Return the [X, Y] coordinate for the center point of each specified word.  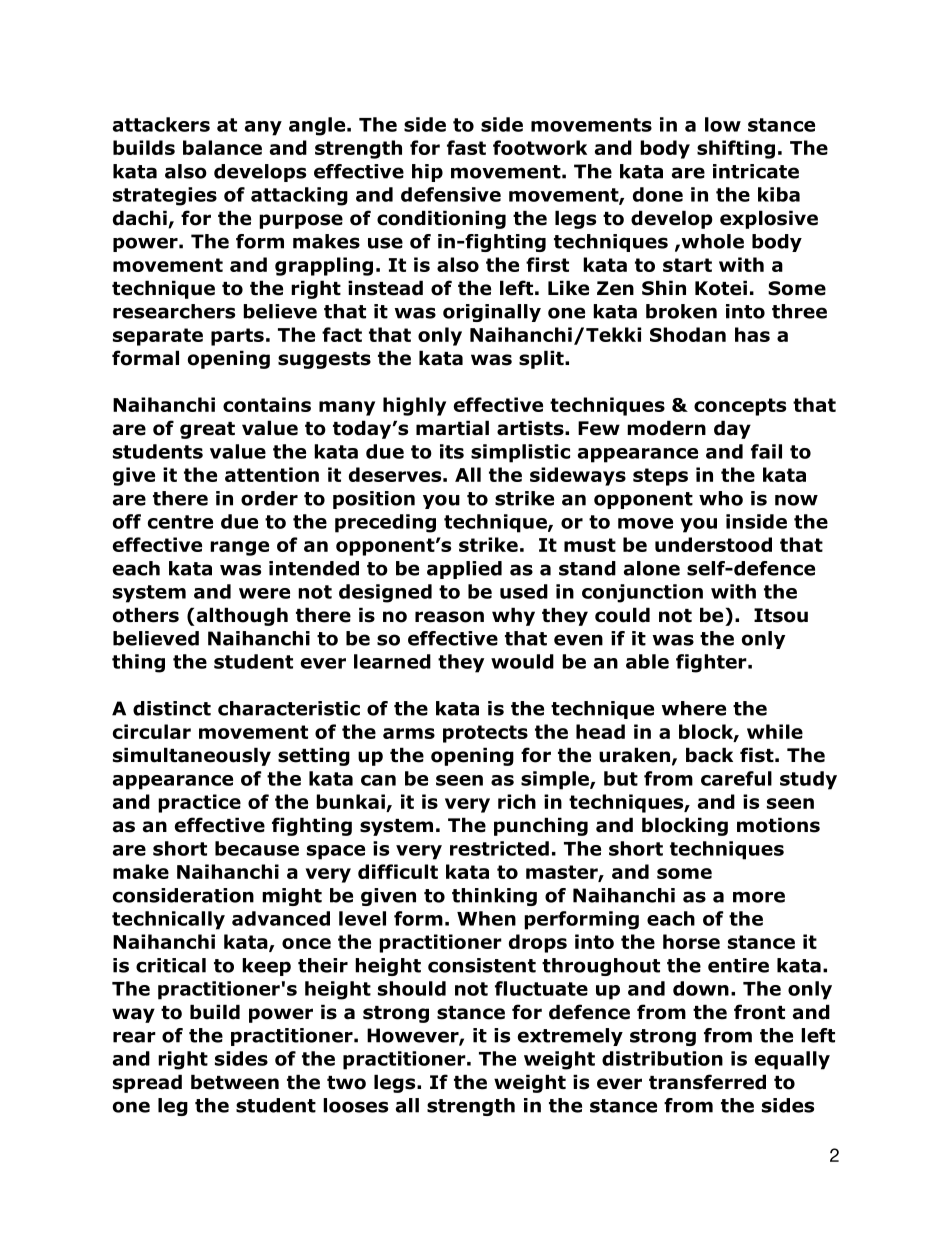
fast [466, 147]
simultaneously [192, 756]
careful [736, 778]
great [207, 430]
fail [766, 451]
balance [222, 147]
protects [485, 734]
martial [452, 428]
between [235, 1082]
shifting [736, 149]
